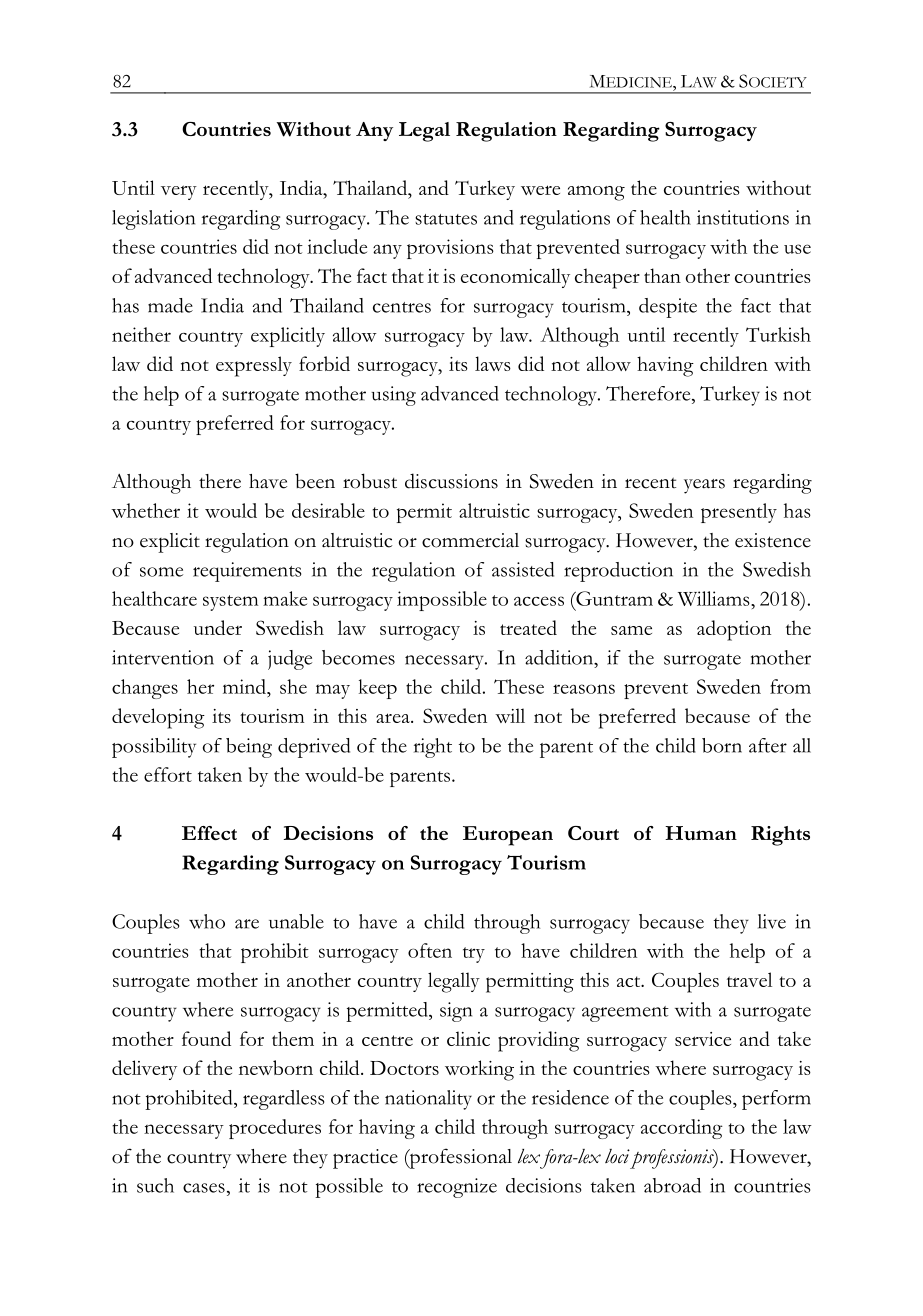 Image resolution: width=923 pixels, height=1316 pixels. I want to click on cases, so click(204, 1188).
